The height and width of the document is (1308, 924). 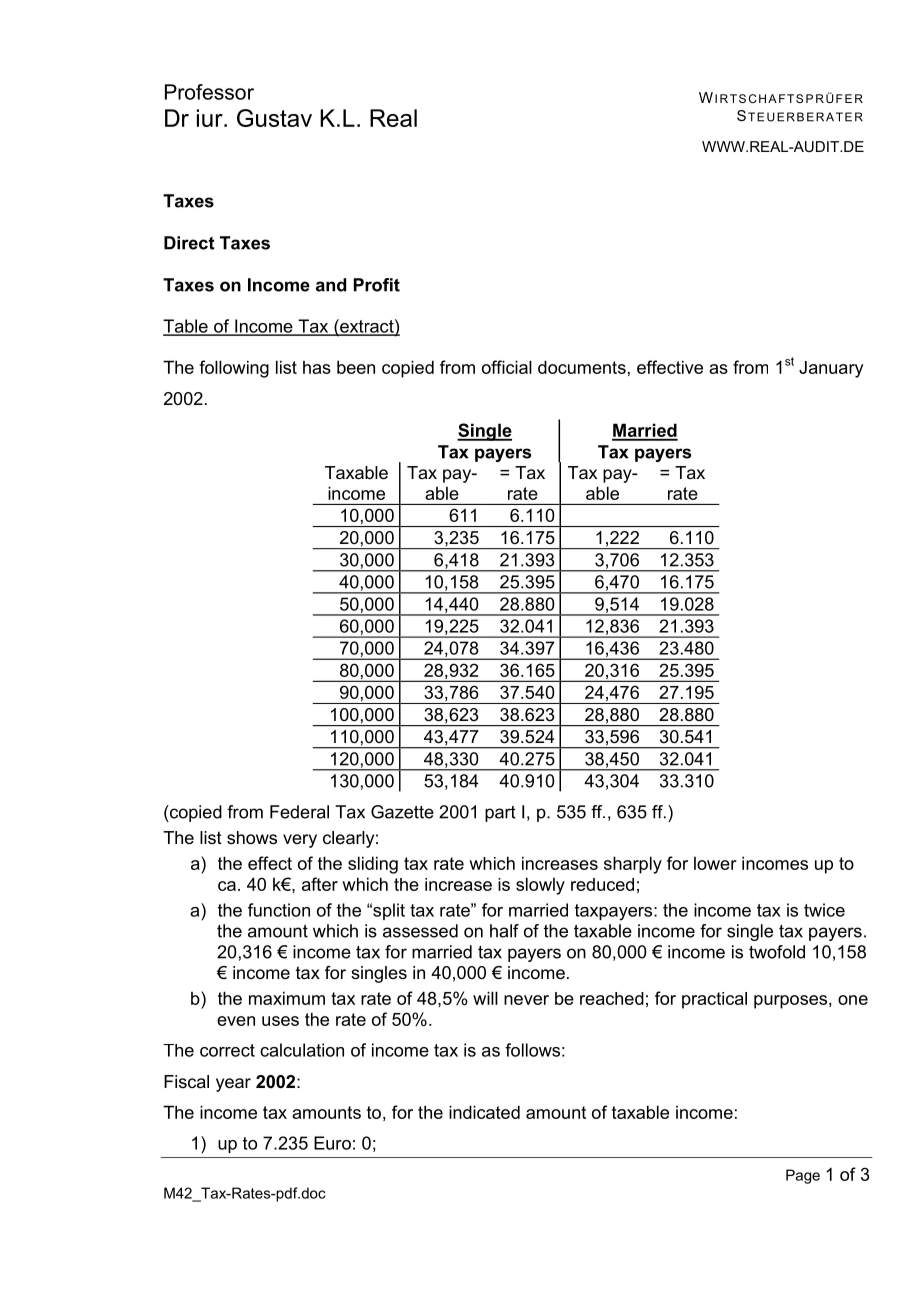 I want to click on Euro, so click(x=332, y=1143).
